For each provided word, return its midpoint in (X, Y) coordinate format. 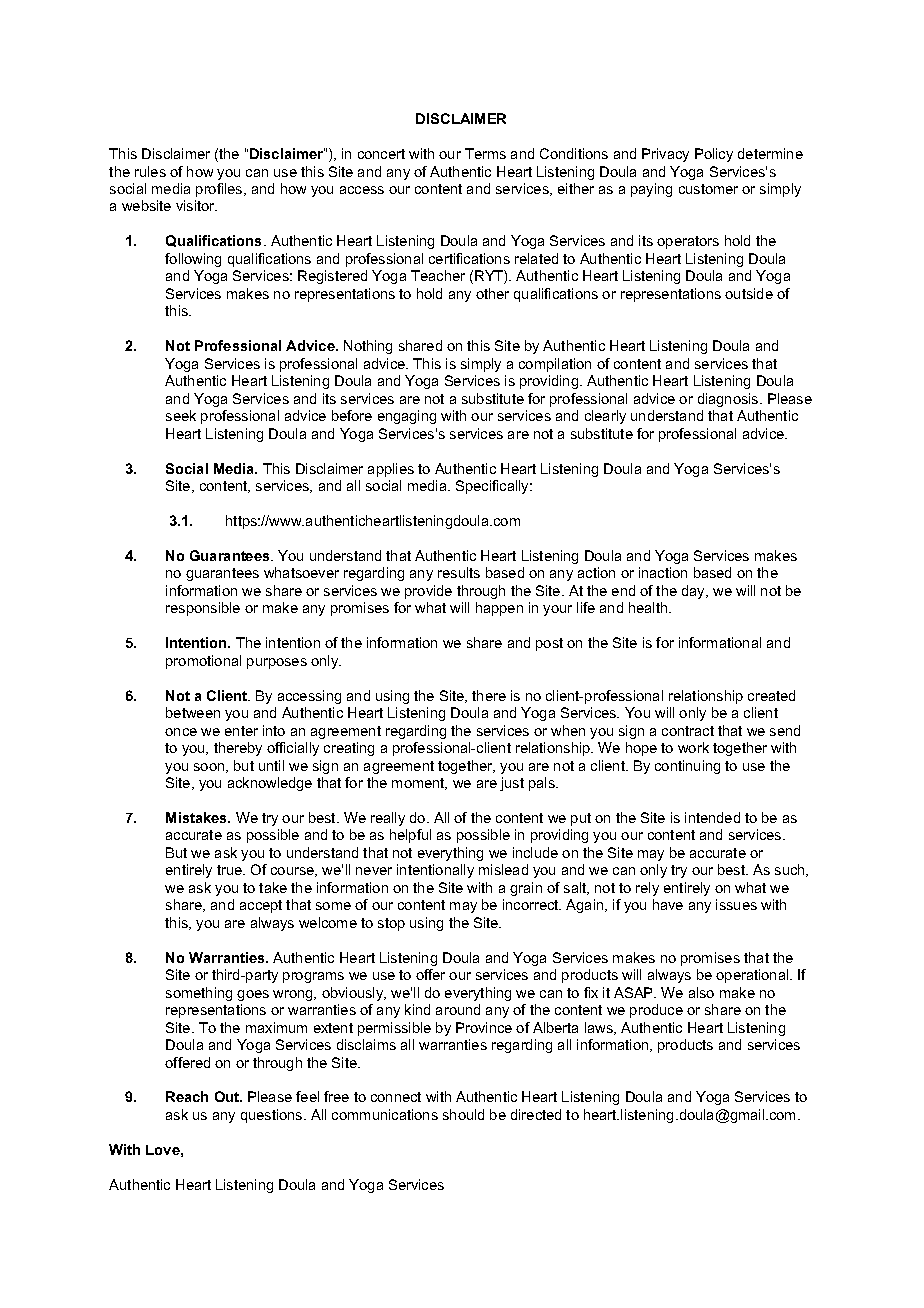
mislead (503, 869)
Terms (485, 153)
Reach (187, 1096)
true (231, 870)
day (695, 592)
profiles (220, 190)
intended (712, 817)
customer (708, 189)
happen (499, 609)
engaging (407, 417)
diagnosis (729, 400)
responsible (203, 609)
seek (181, 415)
